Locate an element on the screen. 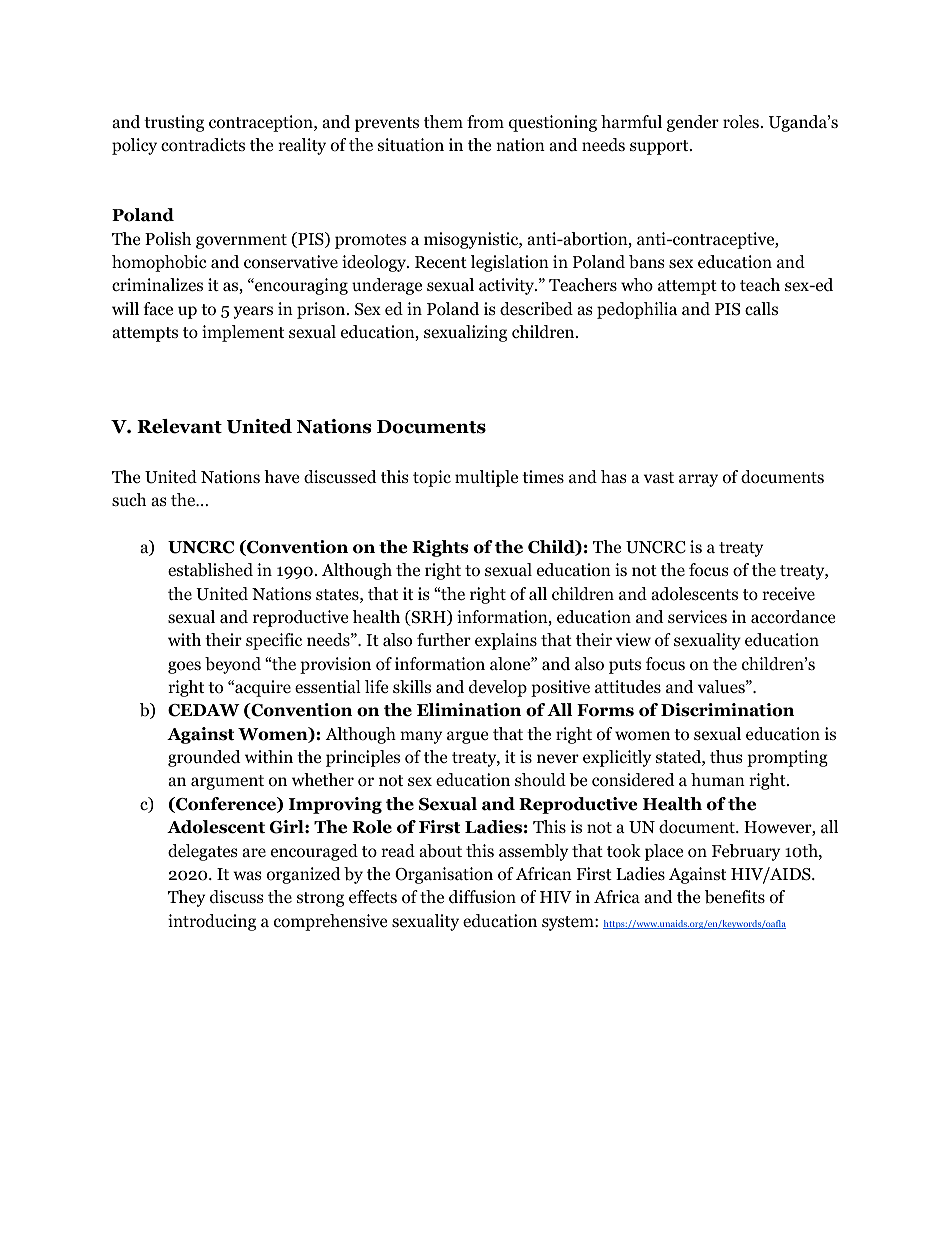  gender is located at coordinates (693, 123).
